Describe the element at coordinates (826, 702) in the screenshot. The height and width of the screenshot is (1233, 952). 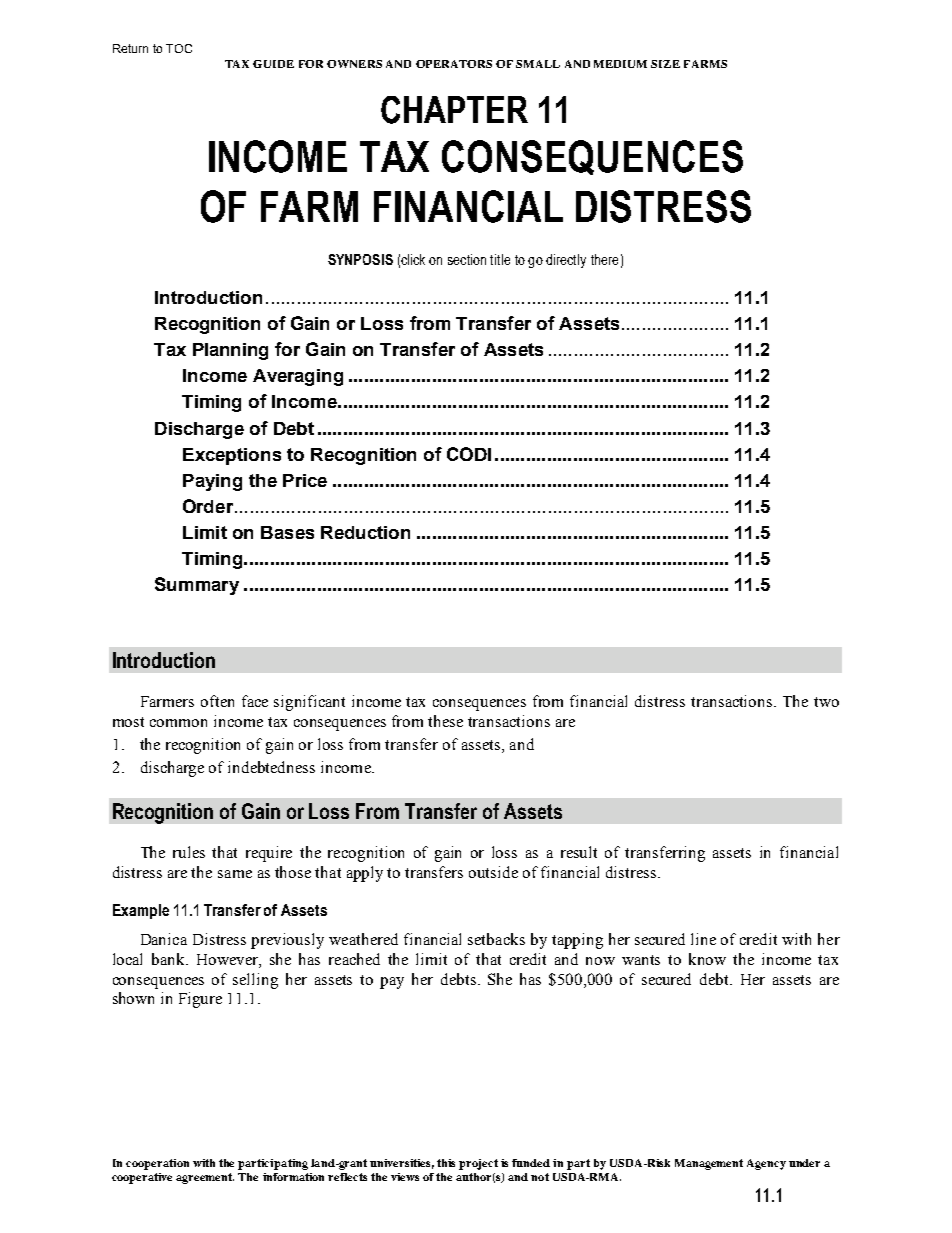
I see `two` at that location.
